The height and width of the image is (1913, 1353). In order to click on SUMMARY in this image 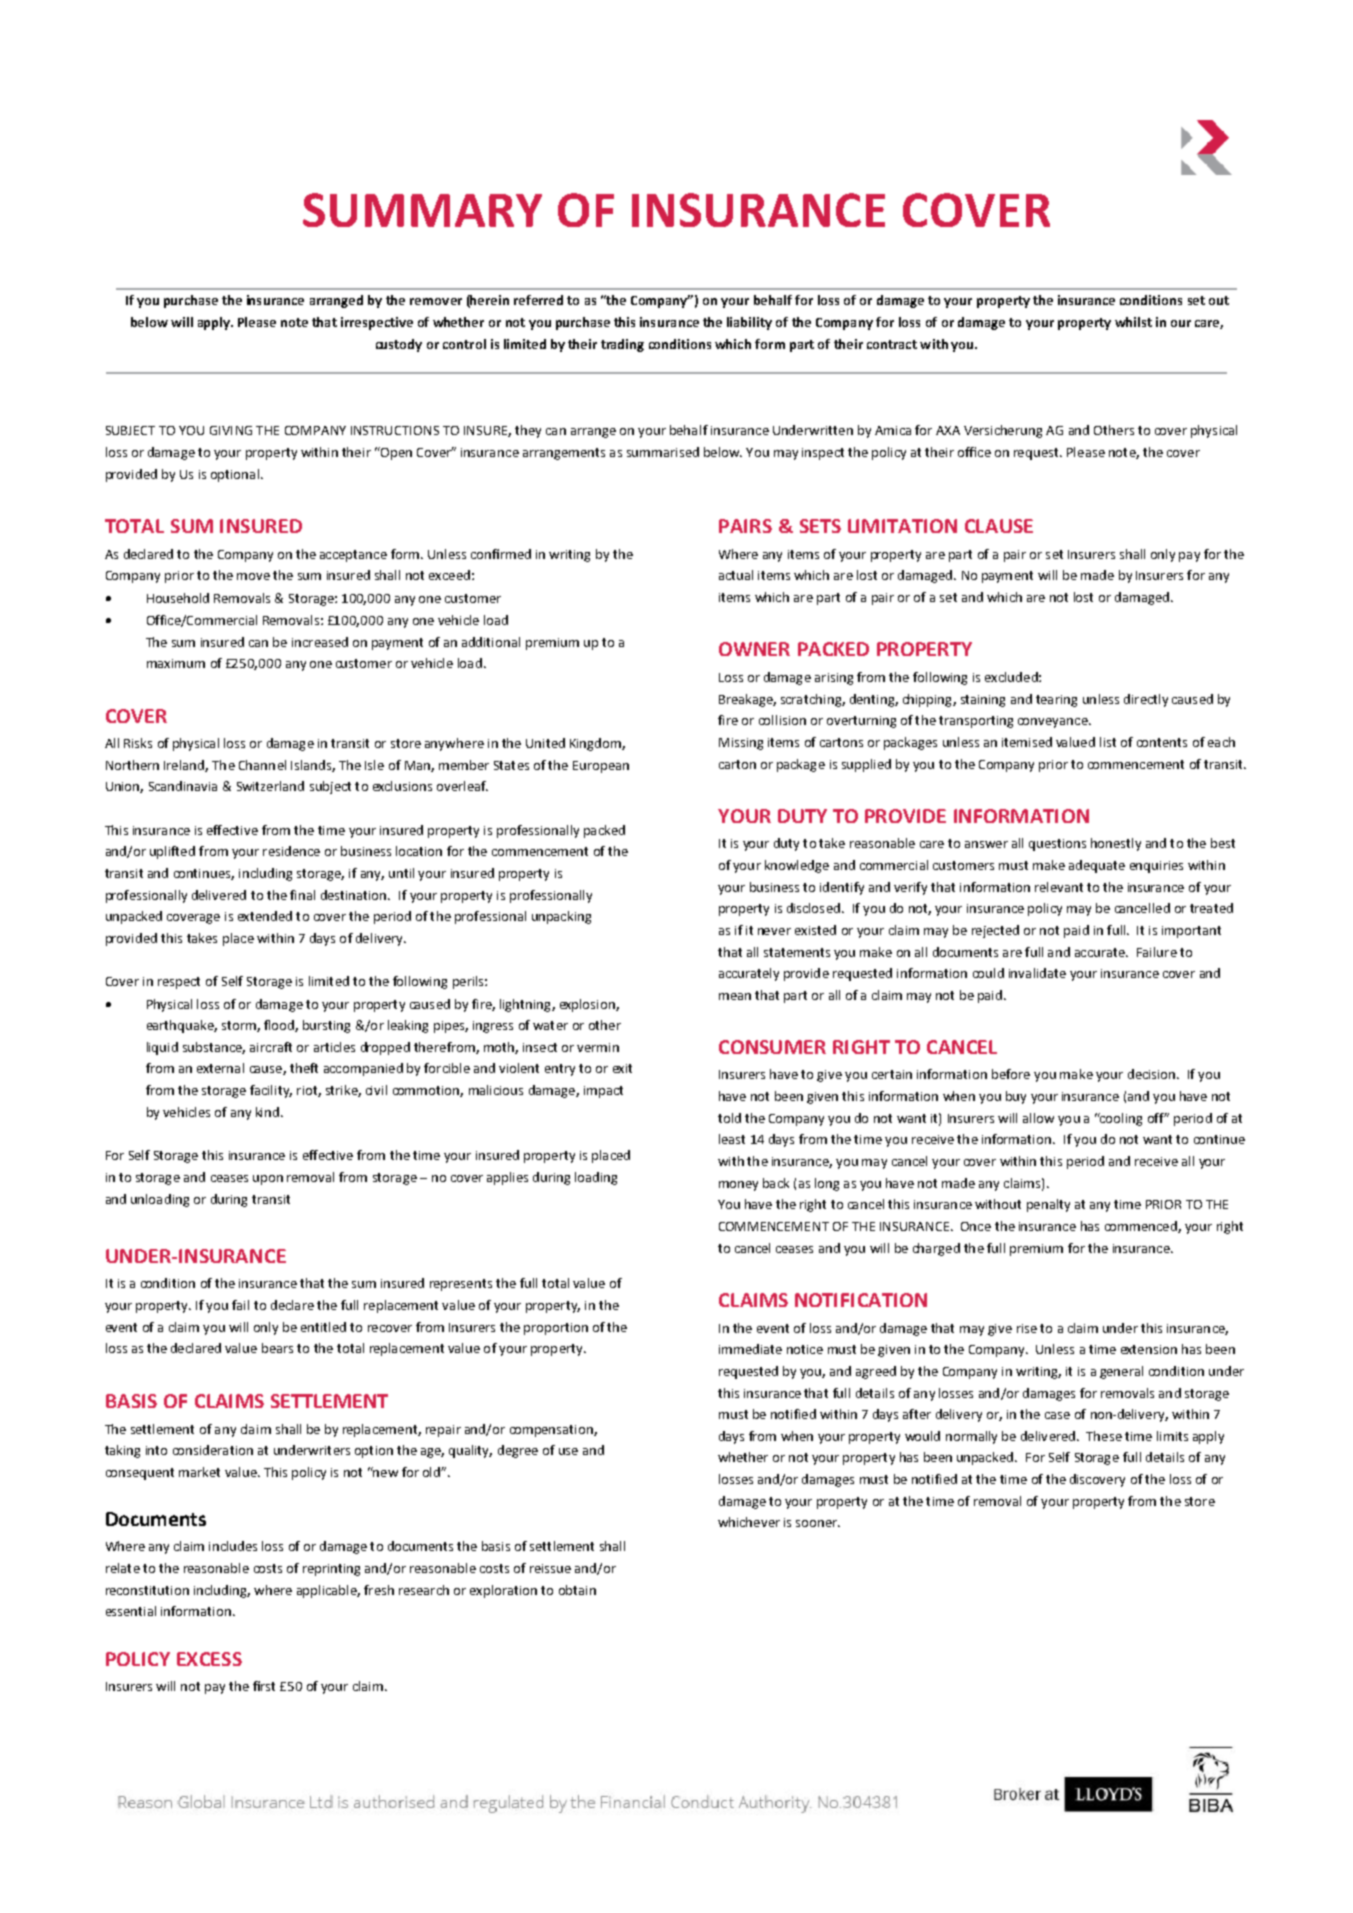, I will do `click(422, 210)`.
